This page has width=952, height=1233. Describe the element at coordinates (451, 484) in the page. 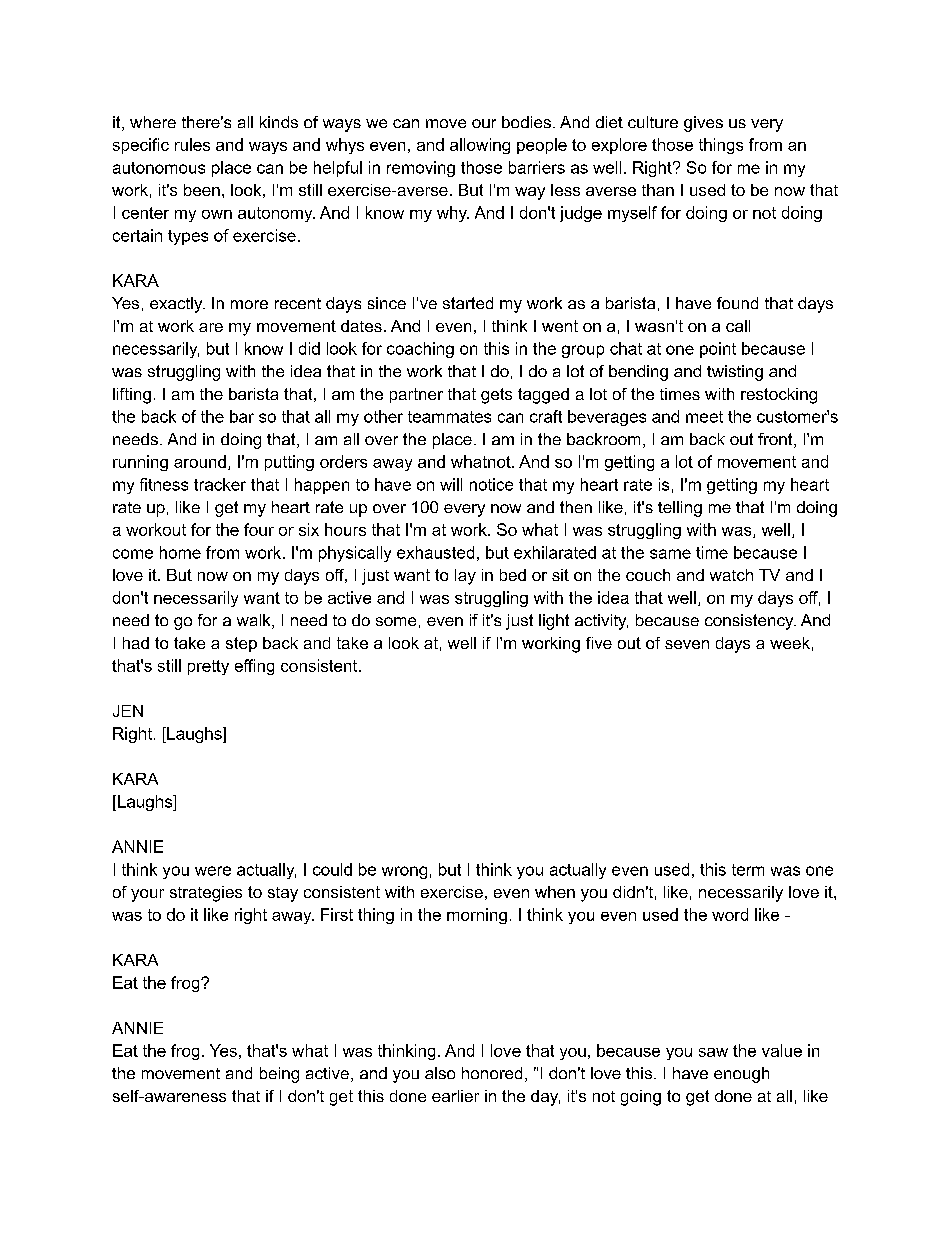

I see `will` at that location.
